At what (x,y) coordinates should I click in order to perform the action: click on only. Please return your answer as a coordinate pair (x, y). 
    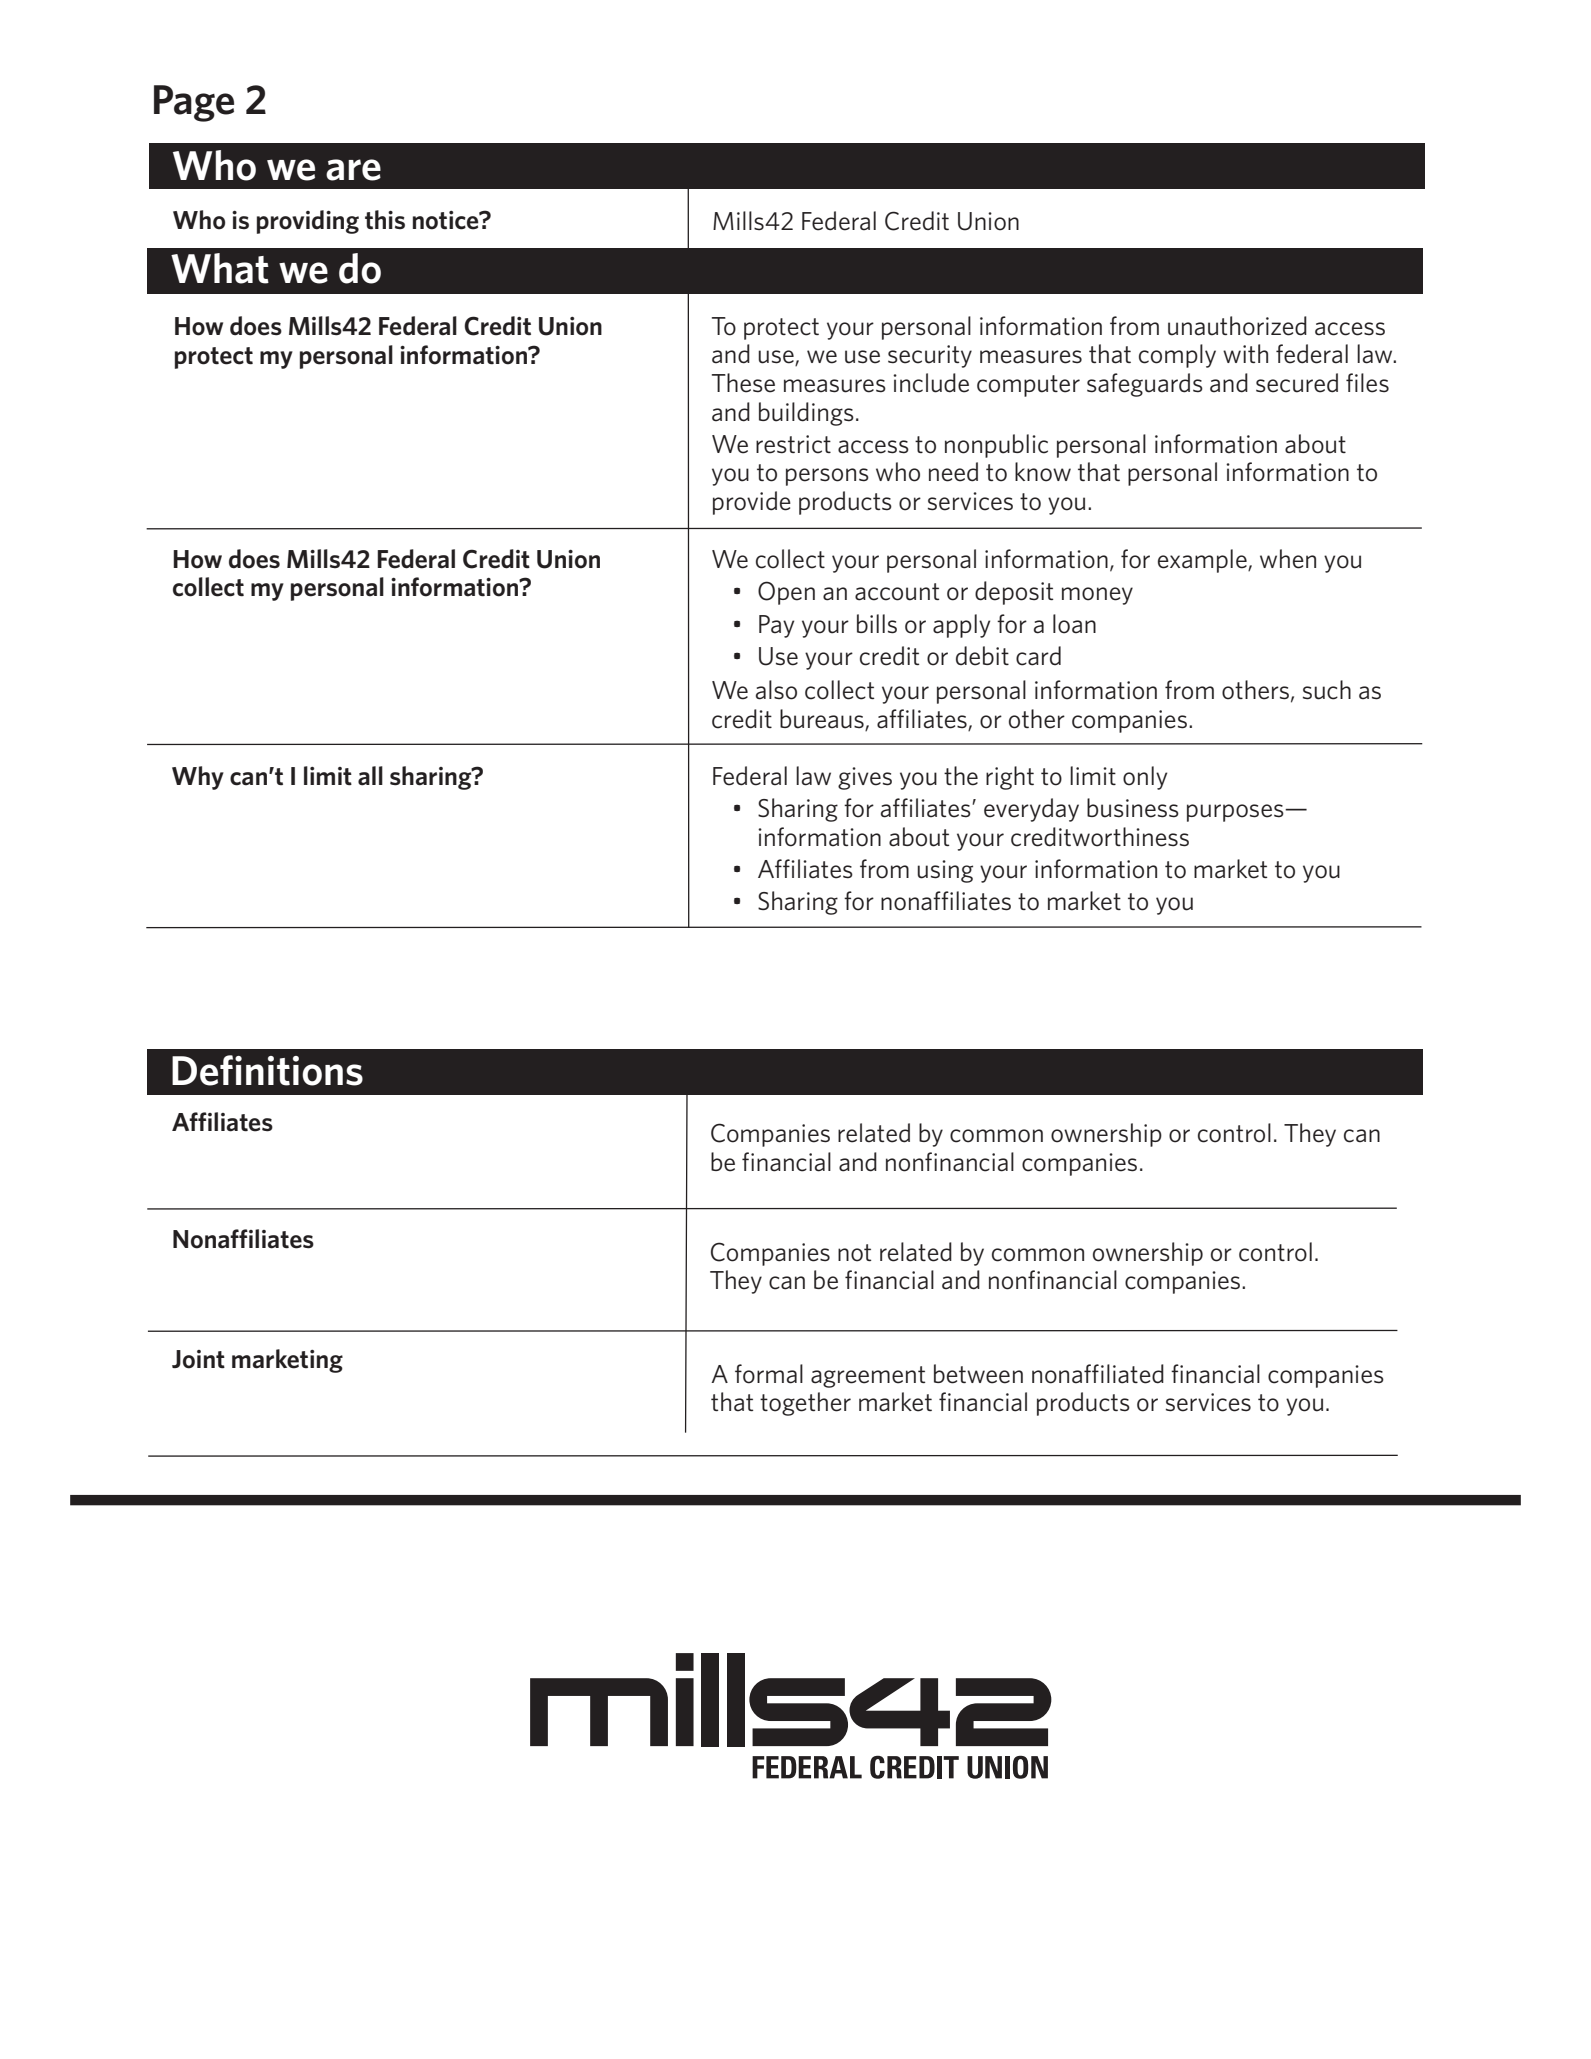
    Looking at the image, I should click on (1145, 778).
